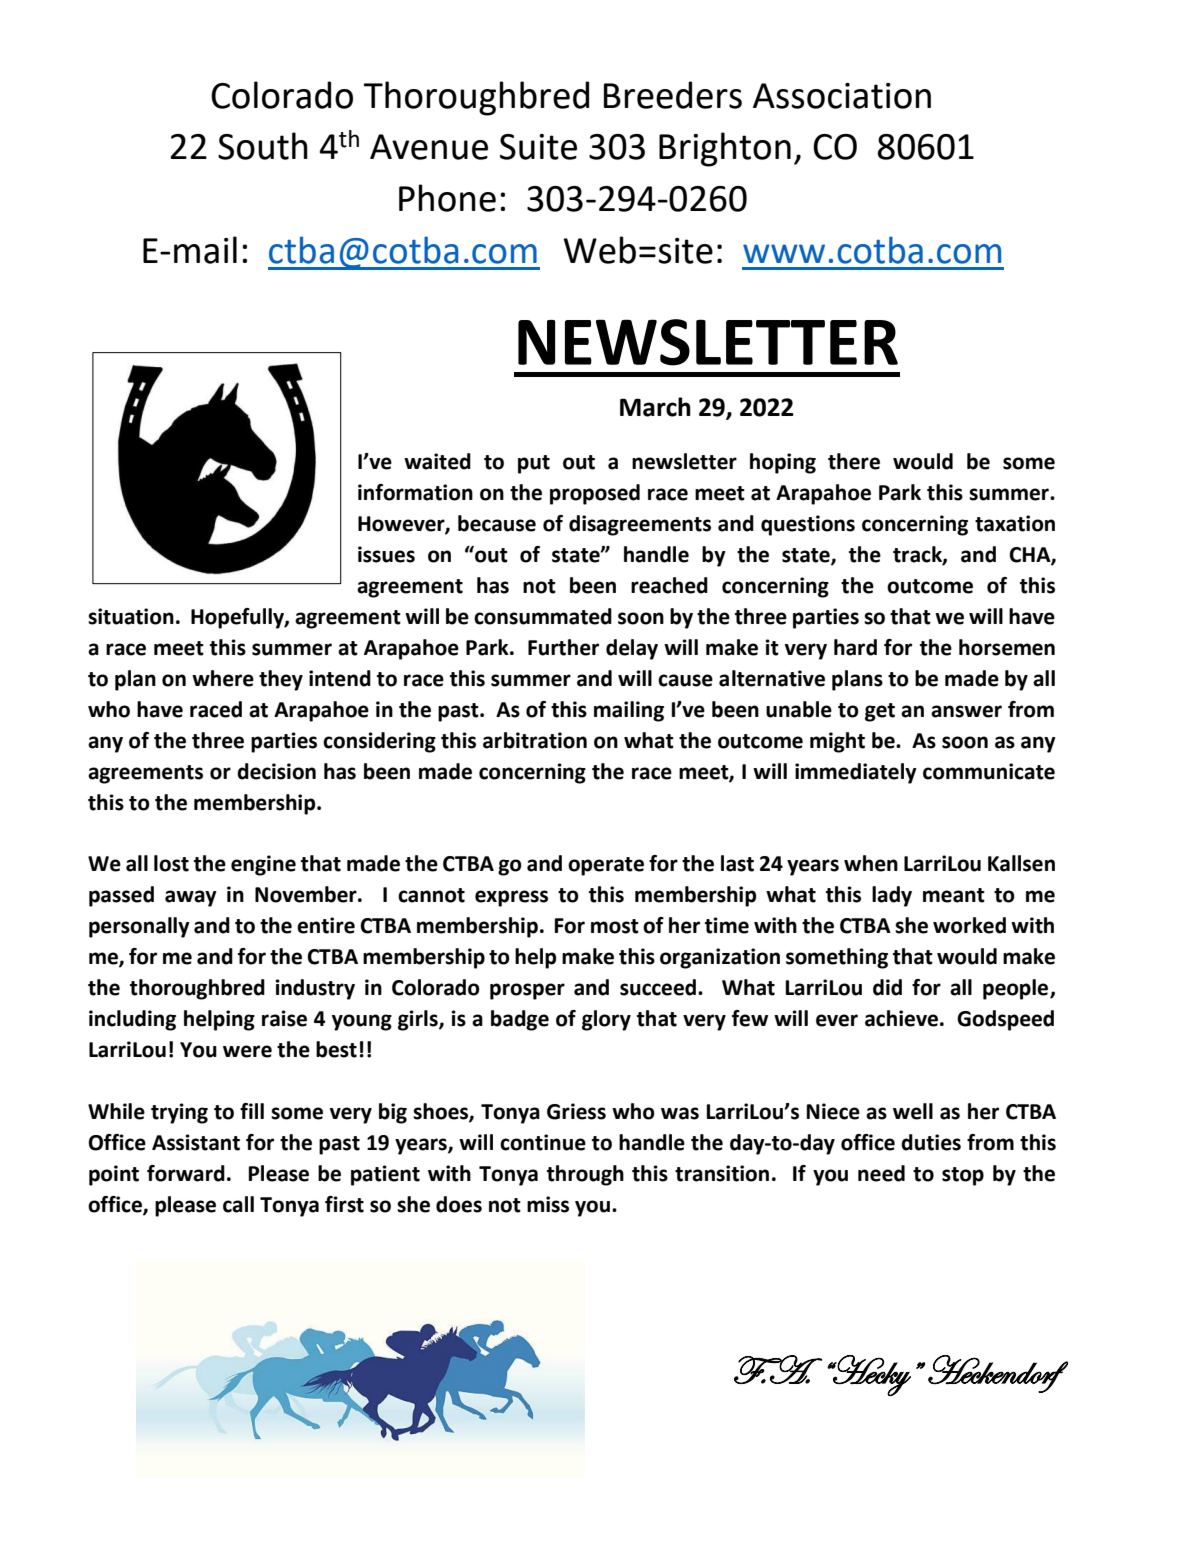  Describe the element at coordinates (223, 678) in the screenshot. I see `where` at that location.
